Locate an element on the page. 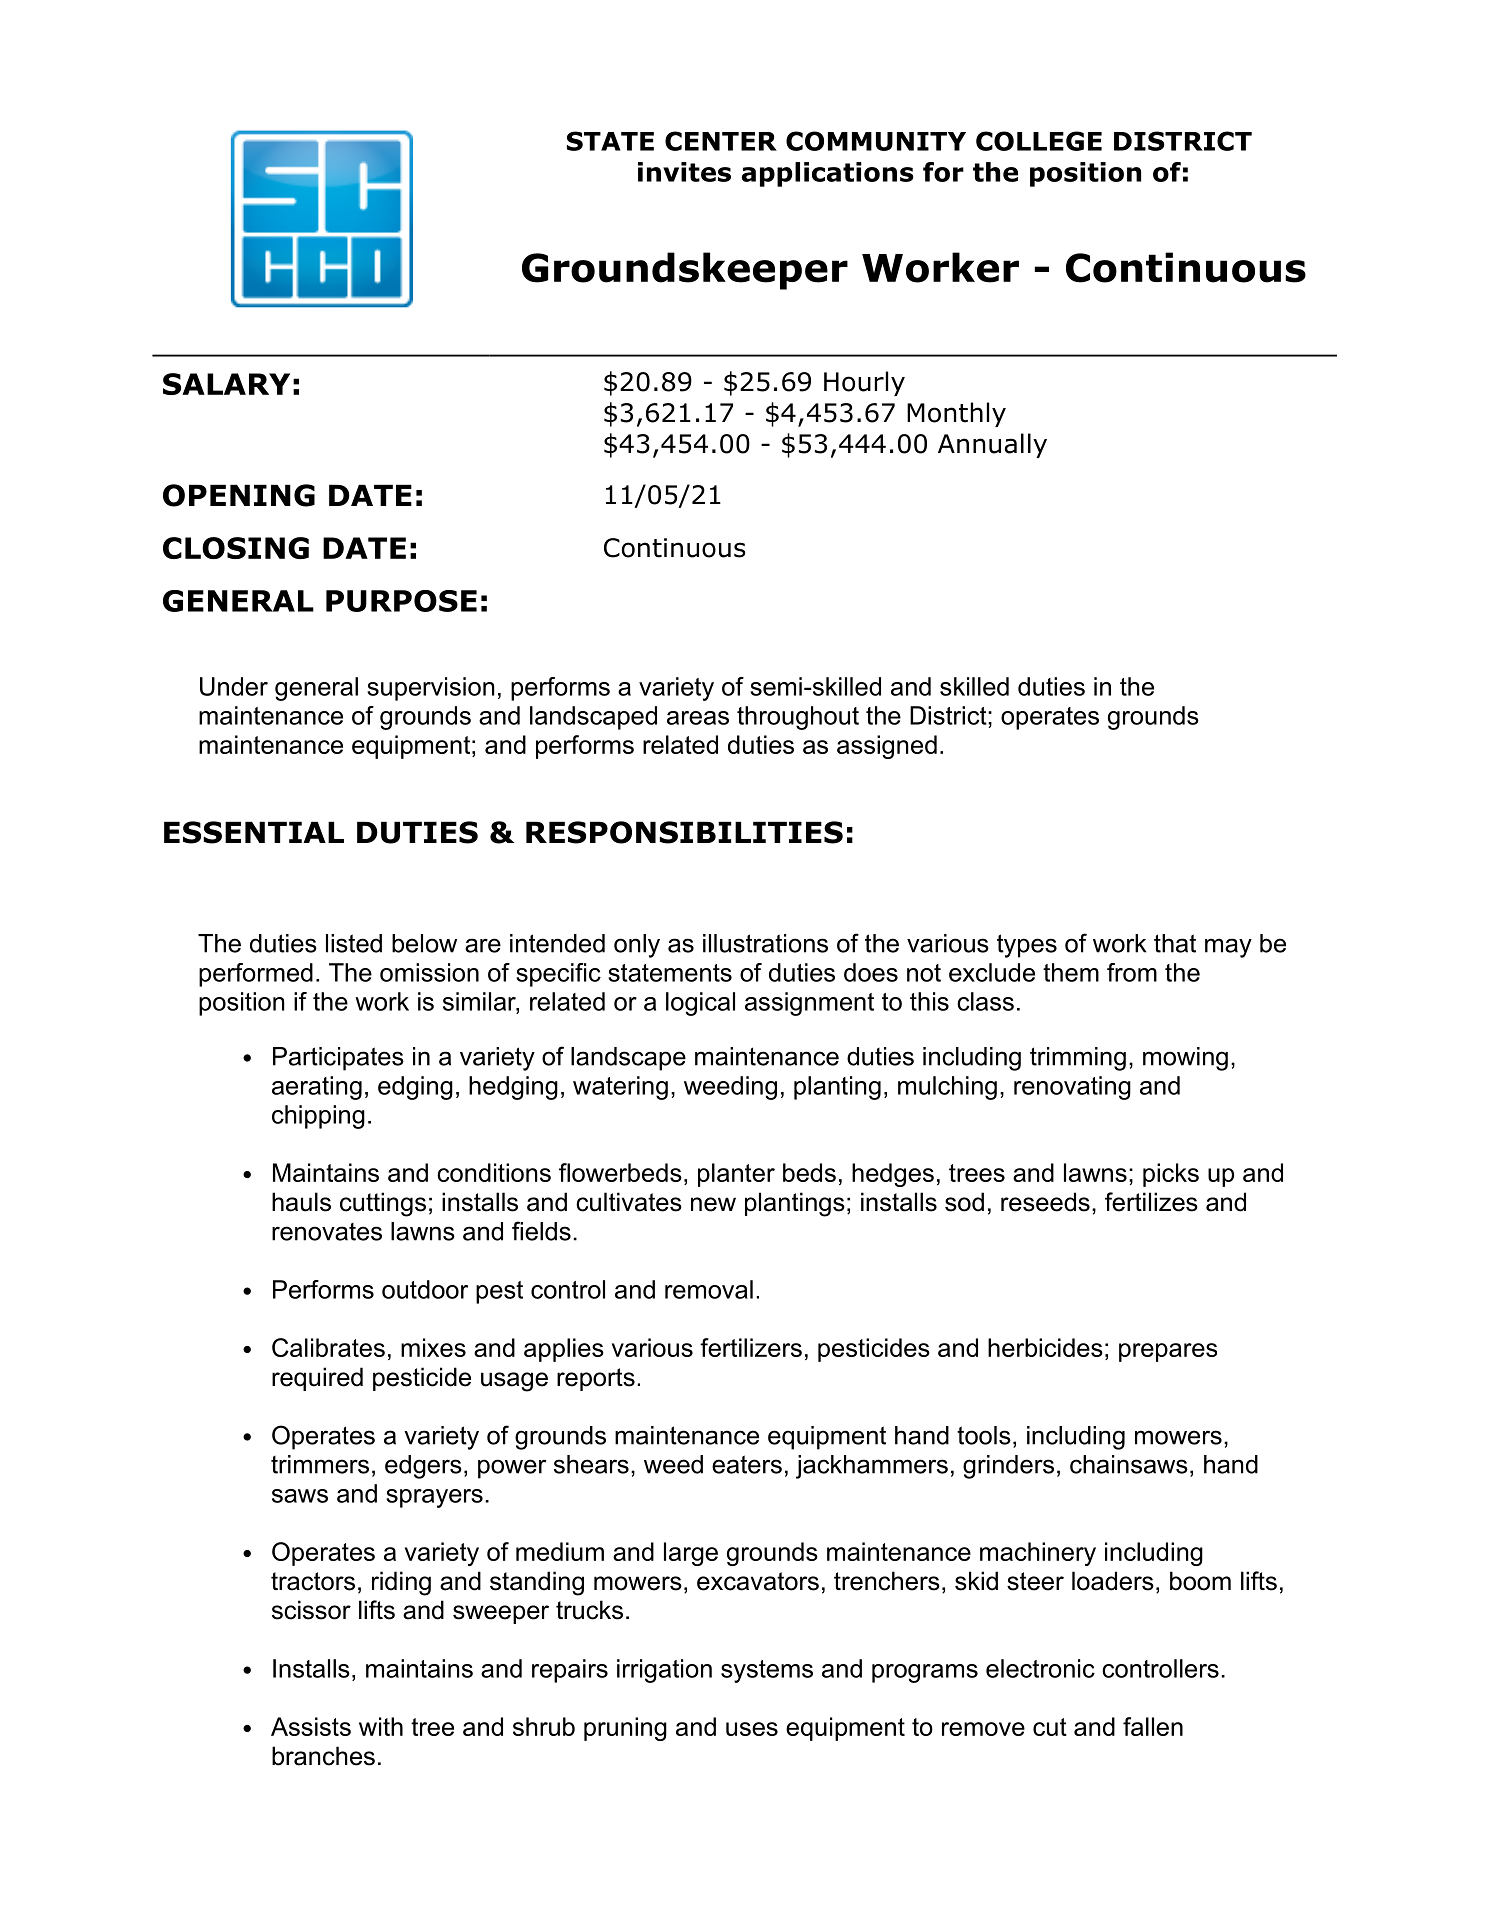 The image size is (1487, 1924). uses is located at coordinates (752, 1729).
